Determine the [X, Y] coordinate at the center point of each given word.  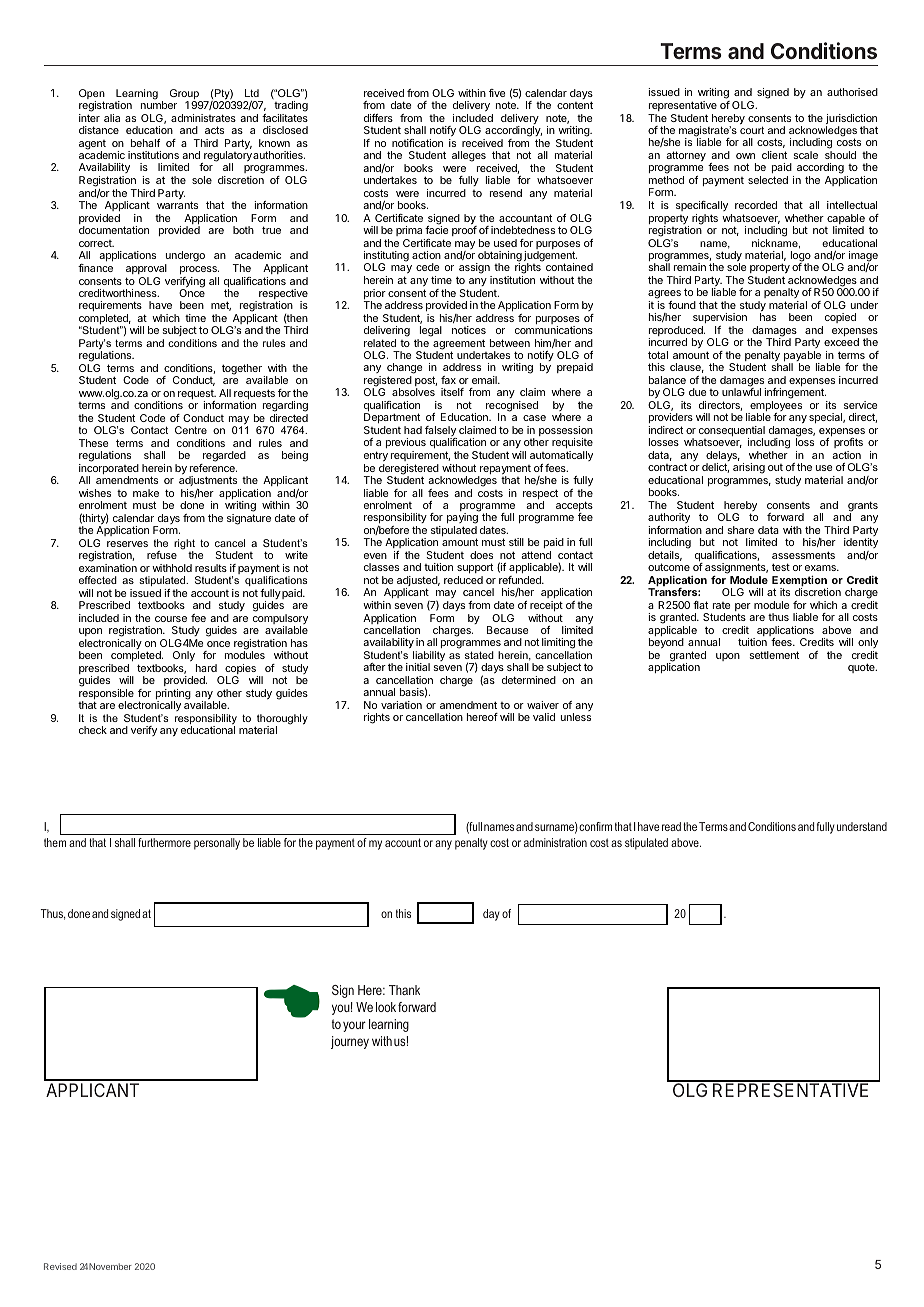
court [752, 130]
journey [350, 1042]
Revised [60, 1266]
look [386, 1007]
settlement [774, 655]
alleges [469, 156]
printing [173, 695]
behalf [145, 143]
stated [479, 655]
